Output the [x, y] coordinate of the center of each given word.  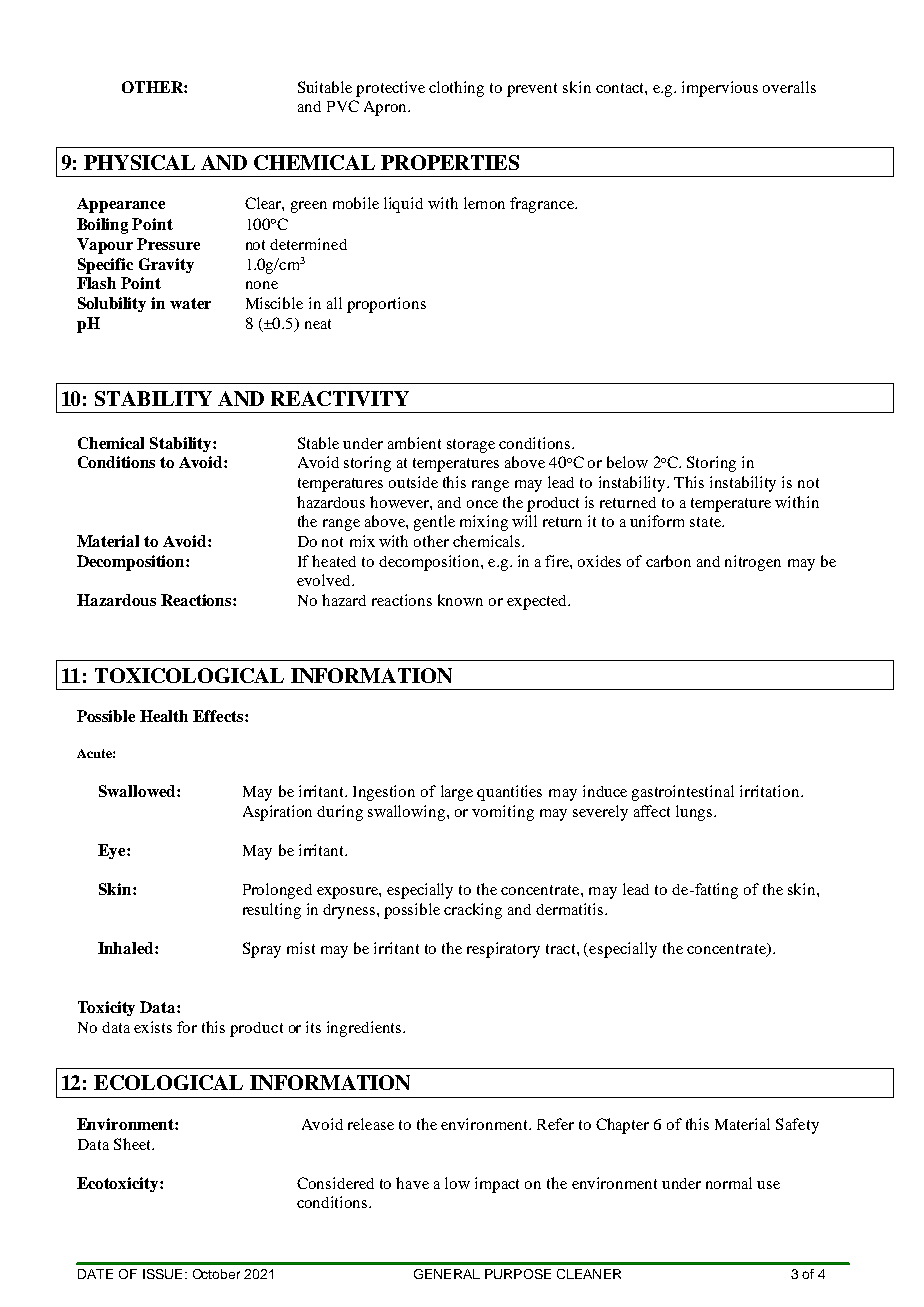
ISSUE [162, 1274]
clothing [456, 89]
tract [562, 949]
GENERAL [447, 1274]
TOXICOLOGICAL [189, 675]
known [460, 600]
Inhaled [127, 948]
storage [471, 446]
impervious [720, 89]
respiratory [503, 950]
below [627, 462]
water [190, 303]
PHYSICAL [139, 162]
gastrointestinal [683, 793]
